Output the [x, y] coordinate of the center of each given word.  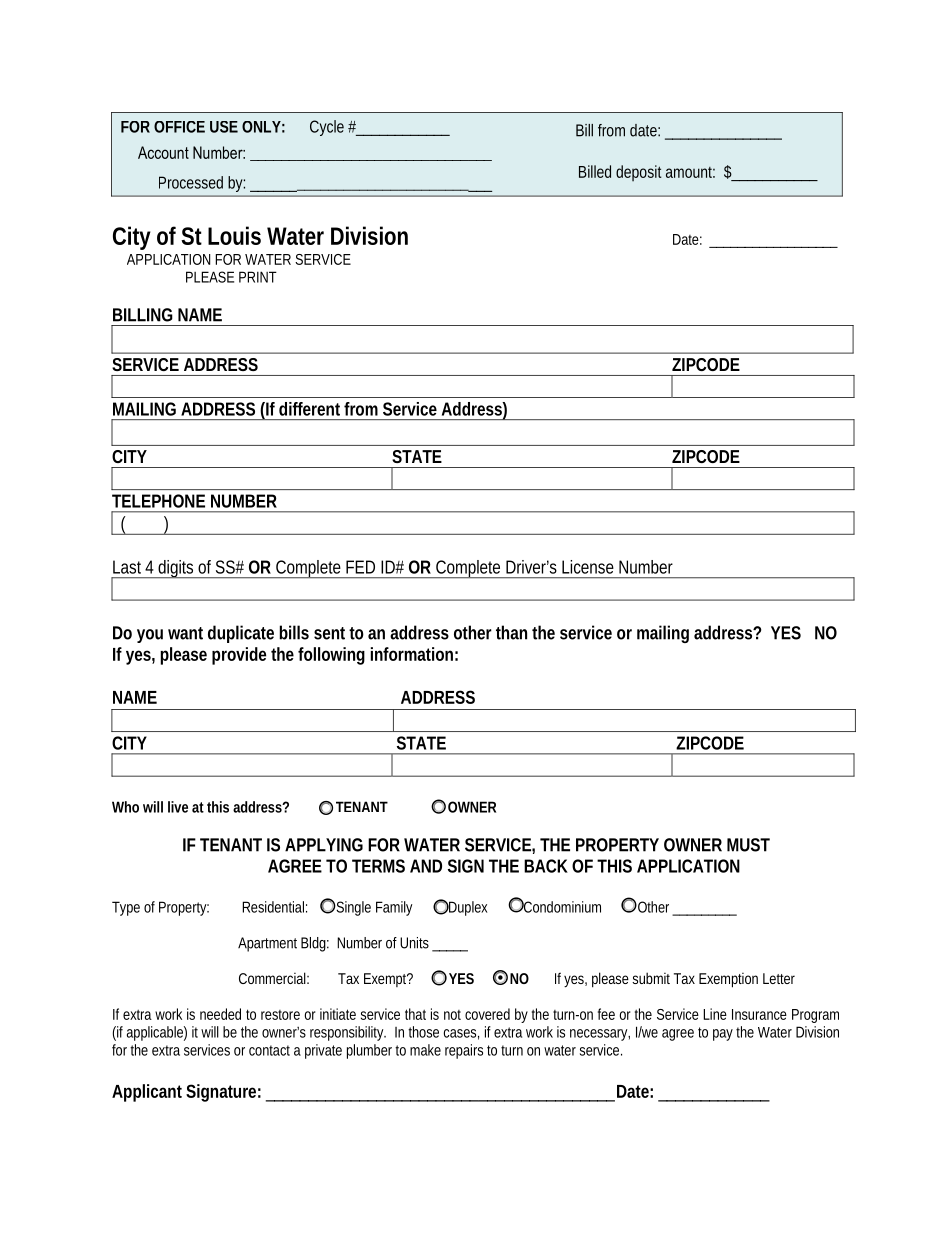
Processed [191, 182]
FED [360, 567]
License [588, 567]
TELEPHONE [158, 501]
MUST [748, 845]
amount [690, 172]
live [178, 807]
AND [426, 866]
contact [269, 1050]
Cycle [327, 128]
